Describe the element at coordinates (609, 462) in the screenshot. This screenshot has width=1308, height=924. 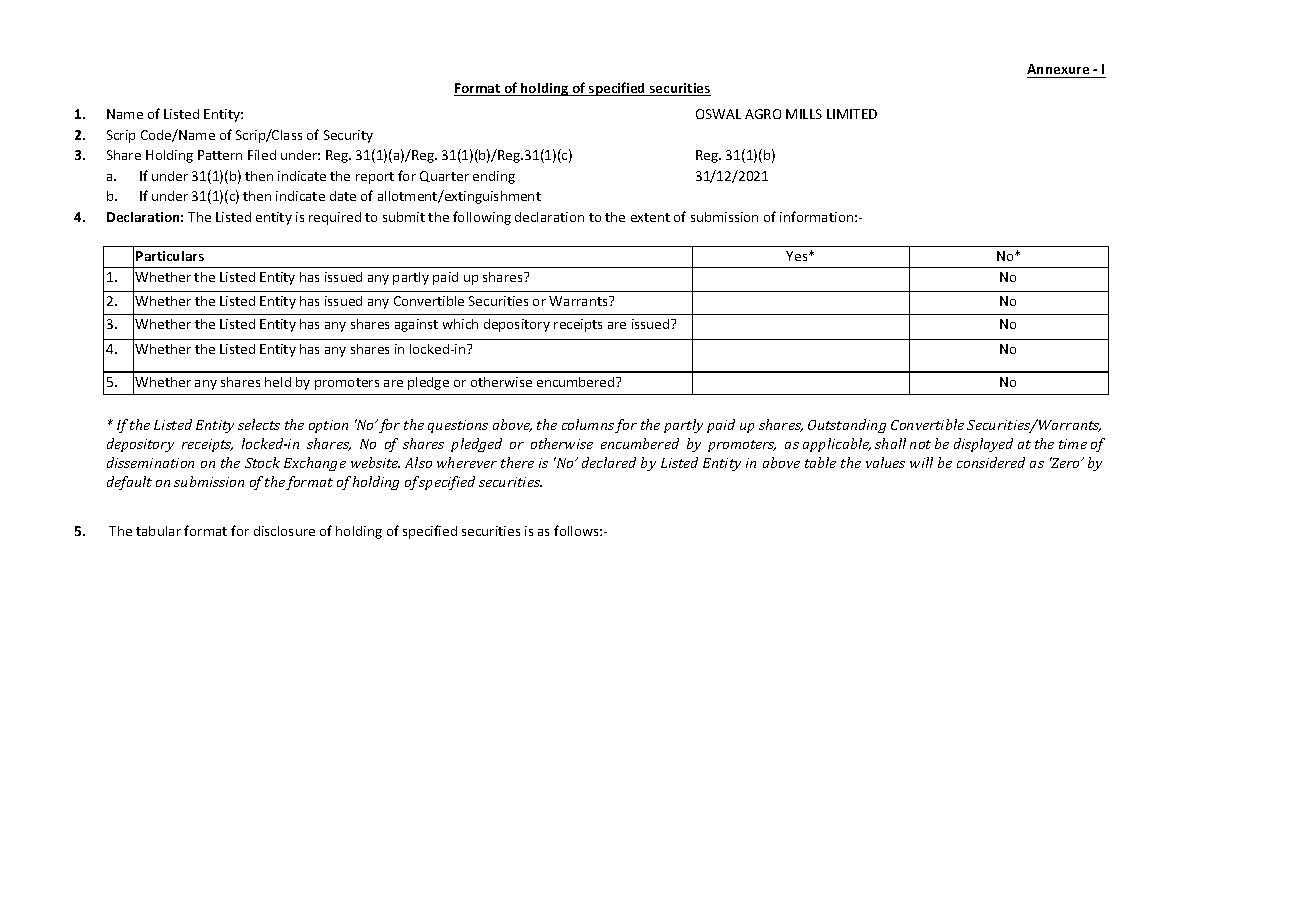
I see `declared` at that location.
